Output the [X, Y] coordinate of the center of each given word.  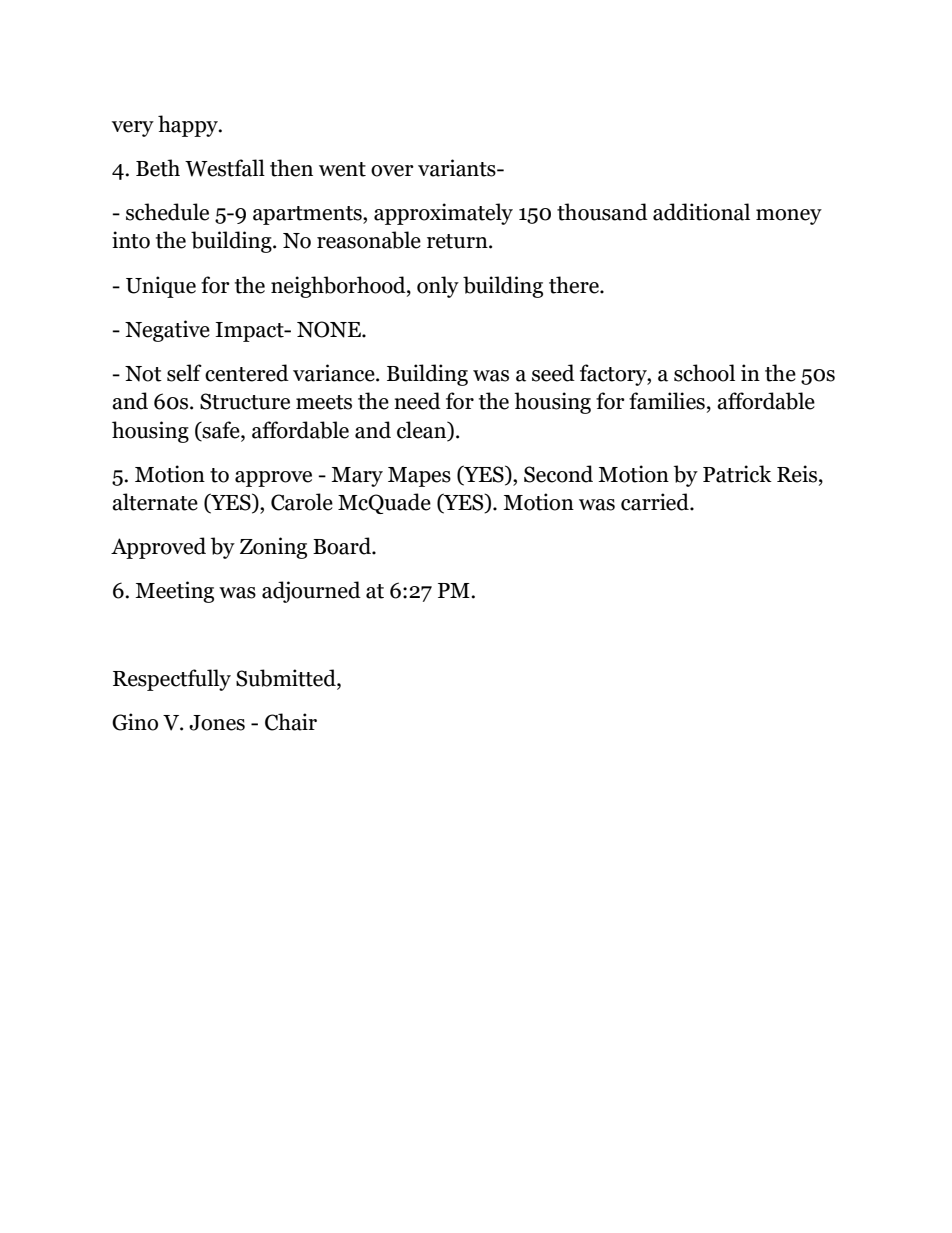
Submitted [287, 679]
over [392, 171]
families [667, 401]
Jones [217, 723]
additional [701, 212]
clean [423, 430]
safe [221, 430]
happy [189, 126]
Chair [291, 722]
